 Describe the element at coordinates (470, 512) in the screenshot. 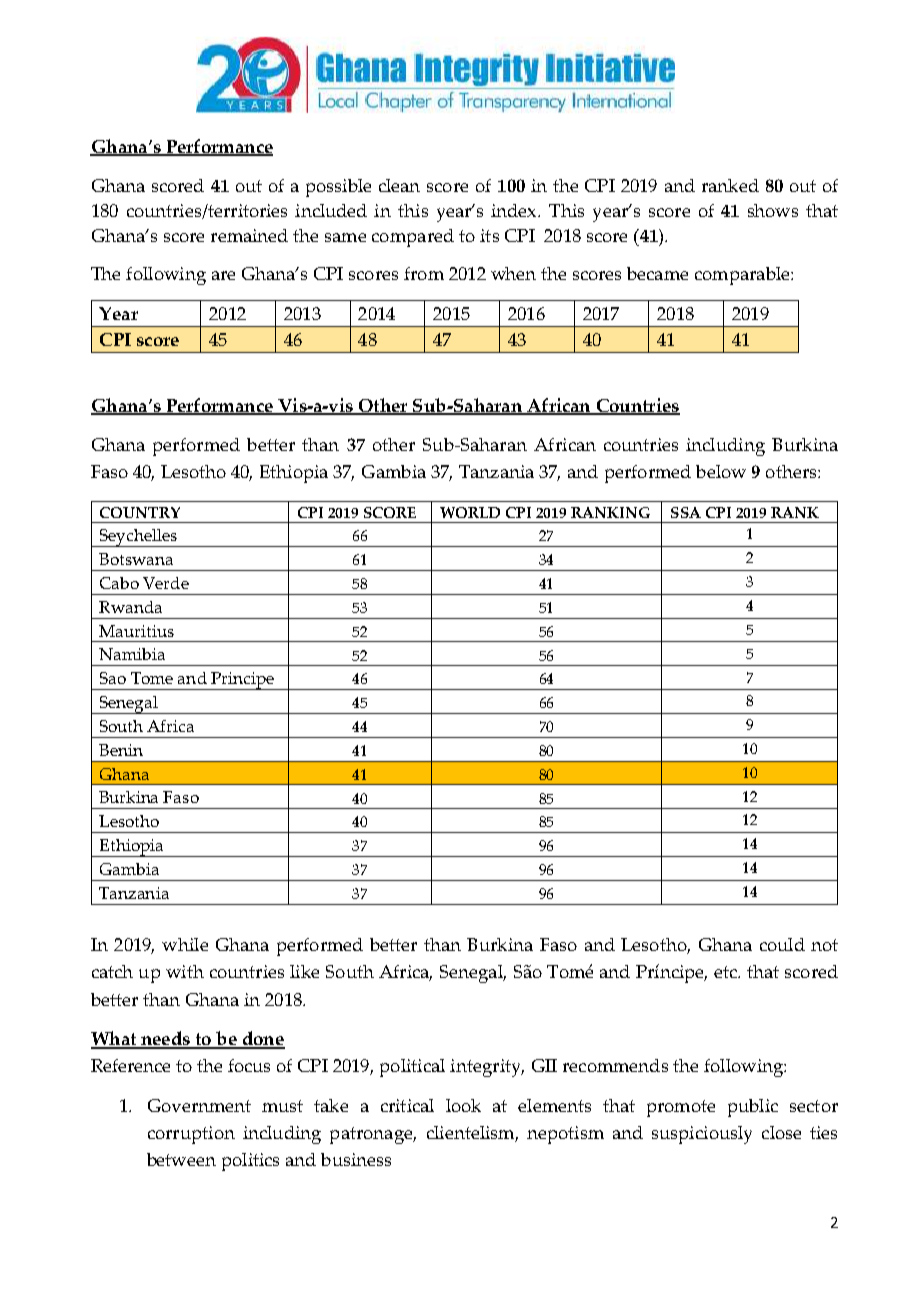

I see `WORLD` at that location.
